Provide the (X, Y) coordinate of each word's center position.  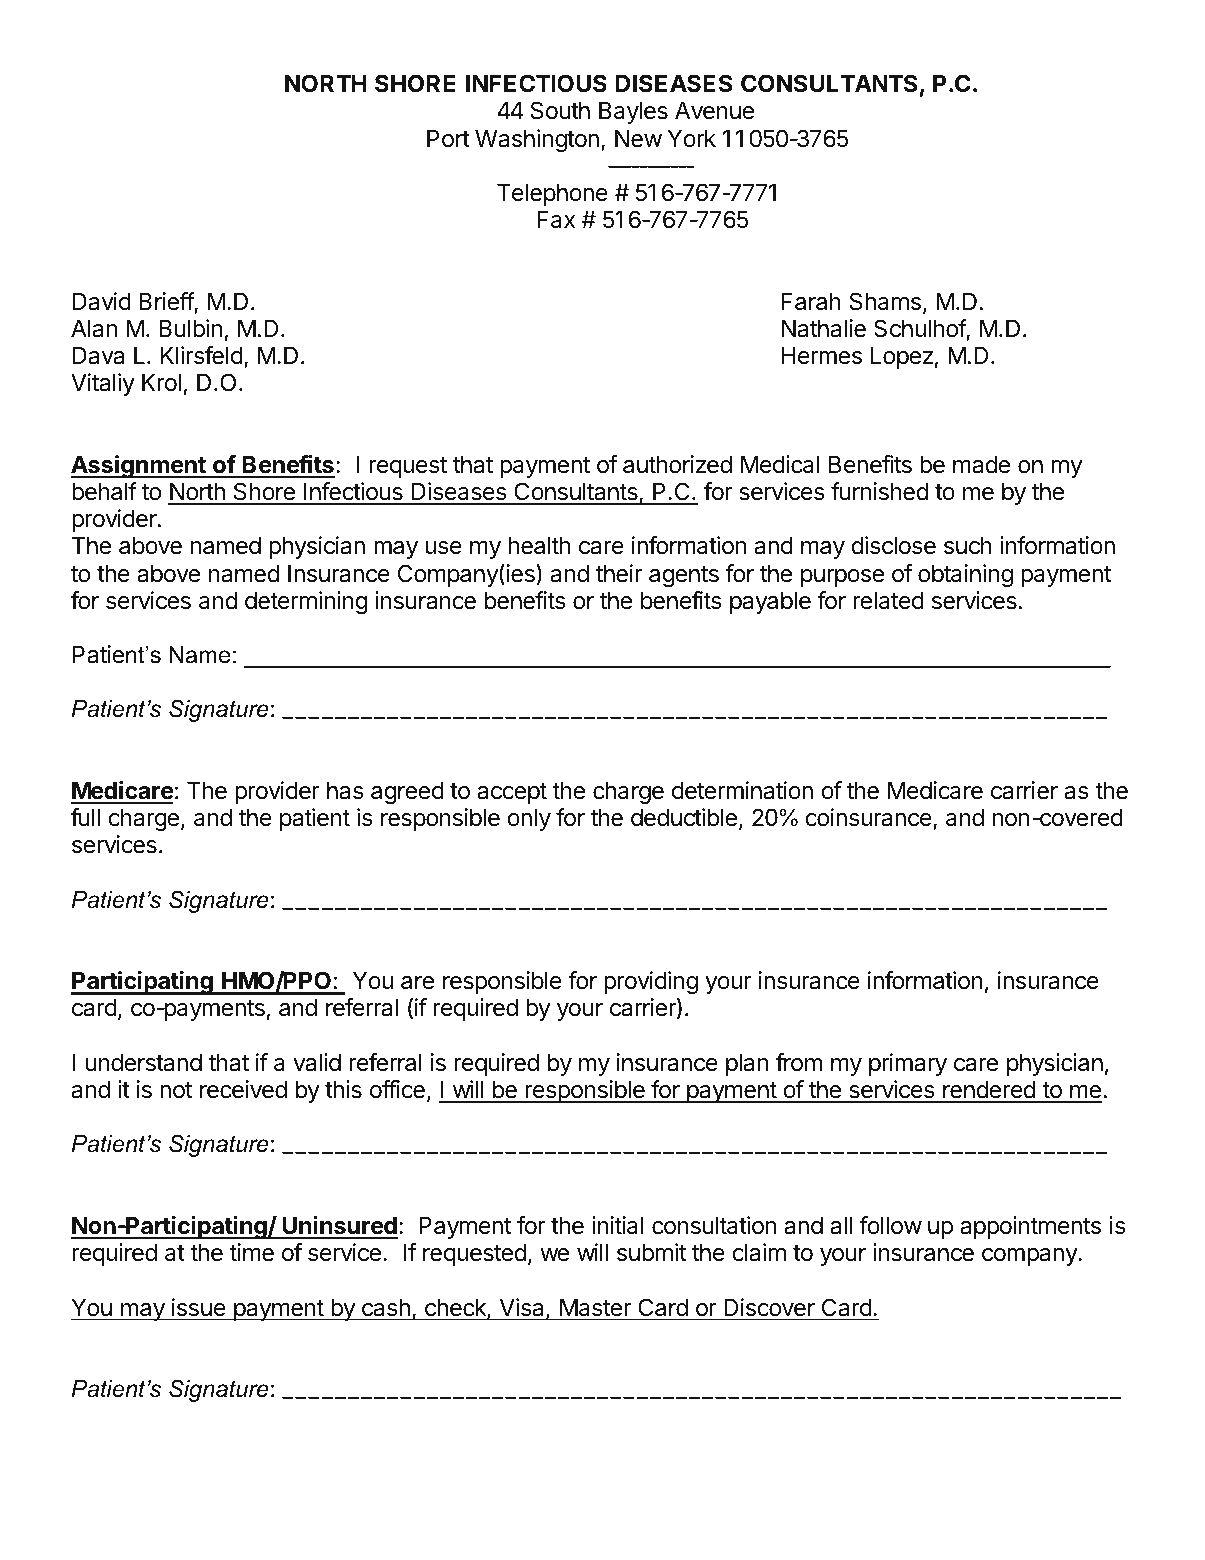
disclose (893, 545)
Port (448, 138)
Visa (523, 1308)
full (85, 817)
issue (199, 1307)
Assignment (139, 466)
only (529, 819)
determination (742, 790)
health (539, 545)
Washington (537, 140)
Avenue (714, 110)
